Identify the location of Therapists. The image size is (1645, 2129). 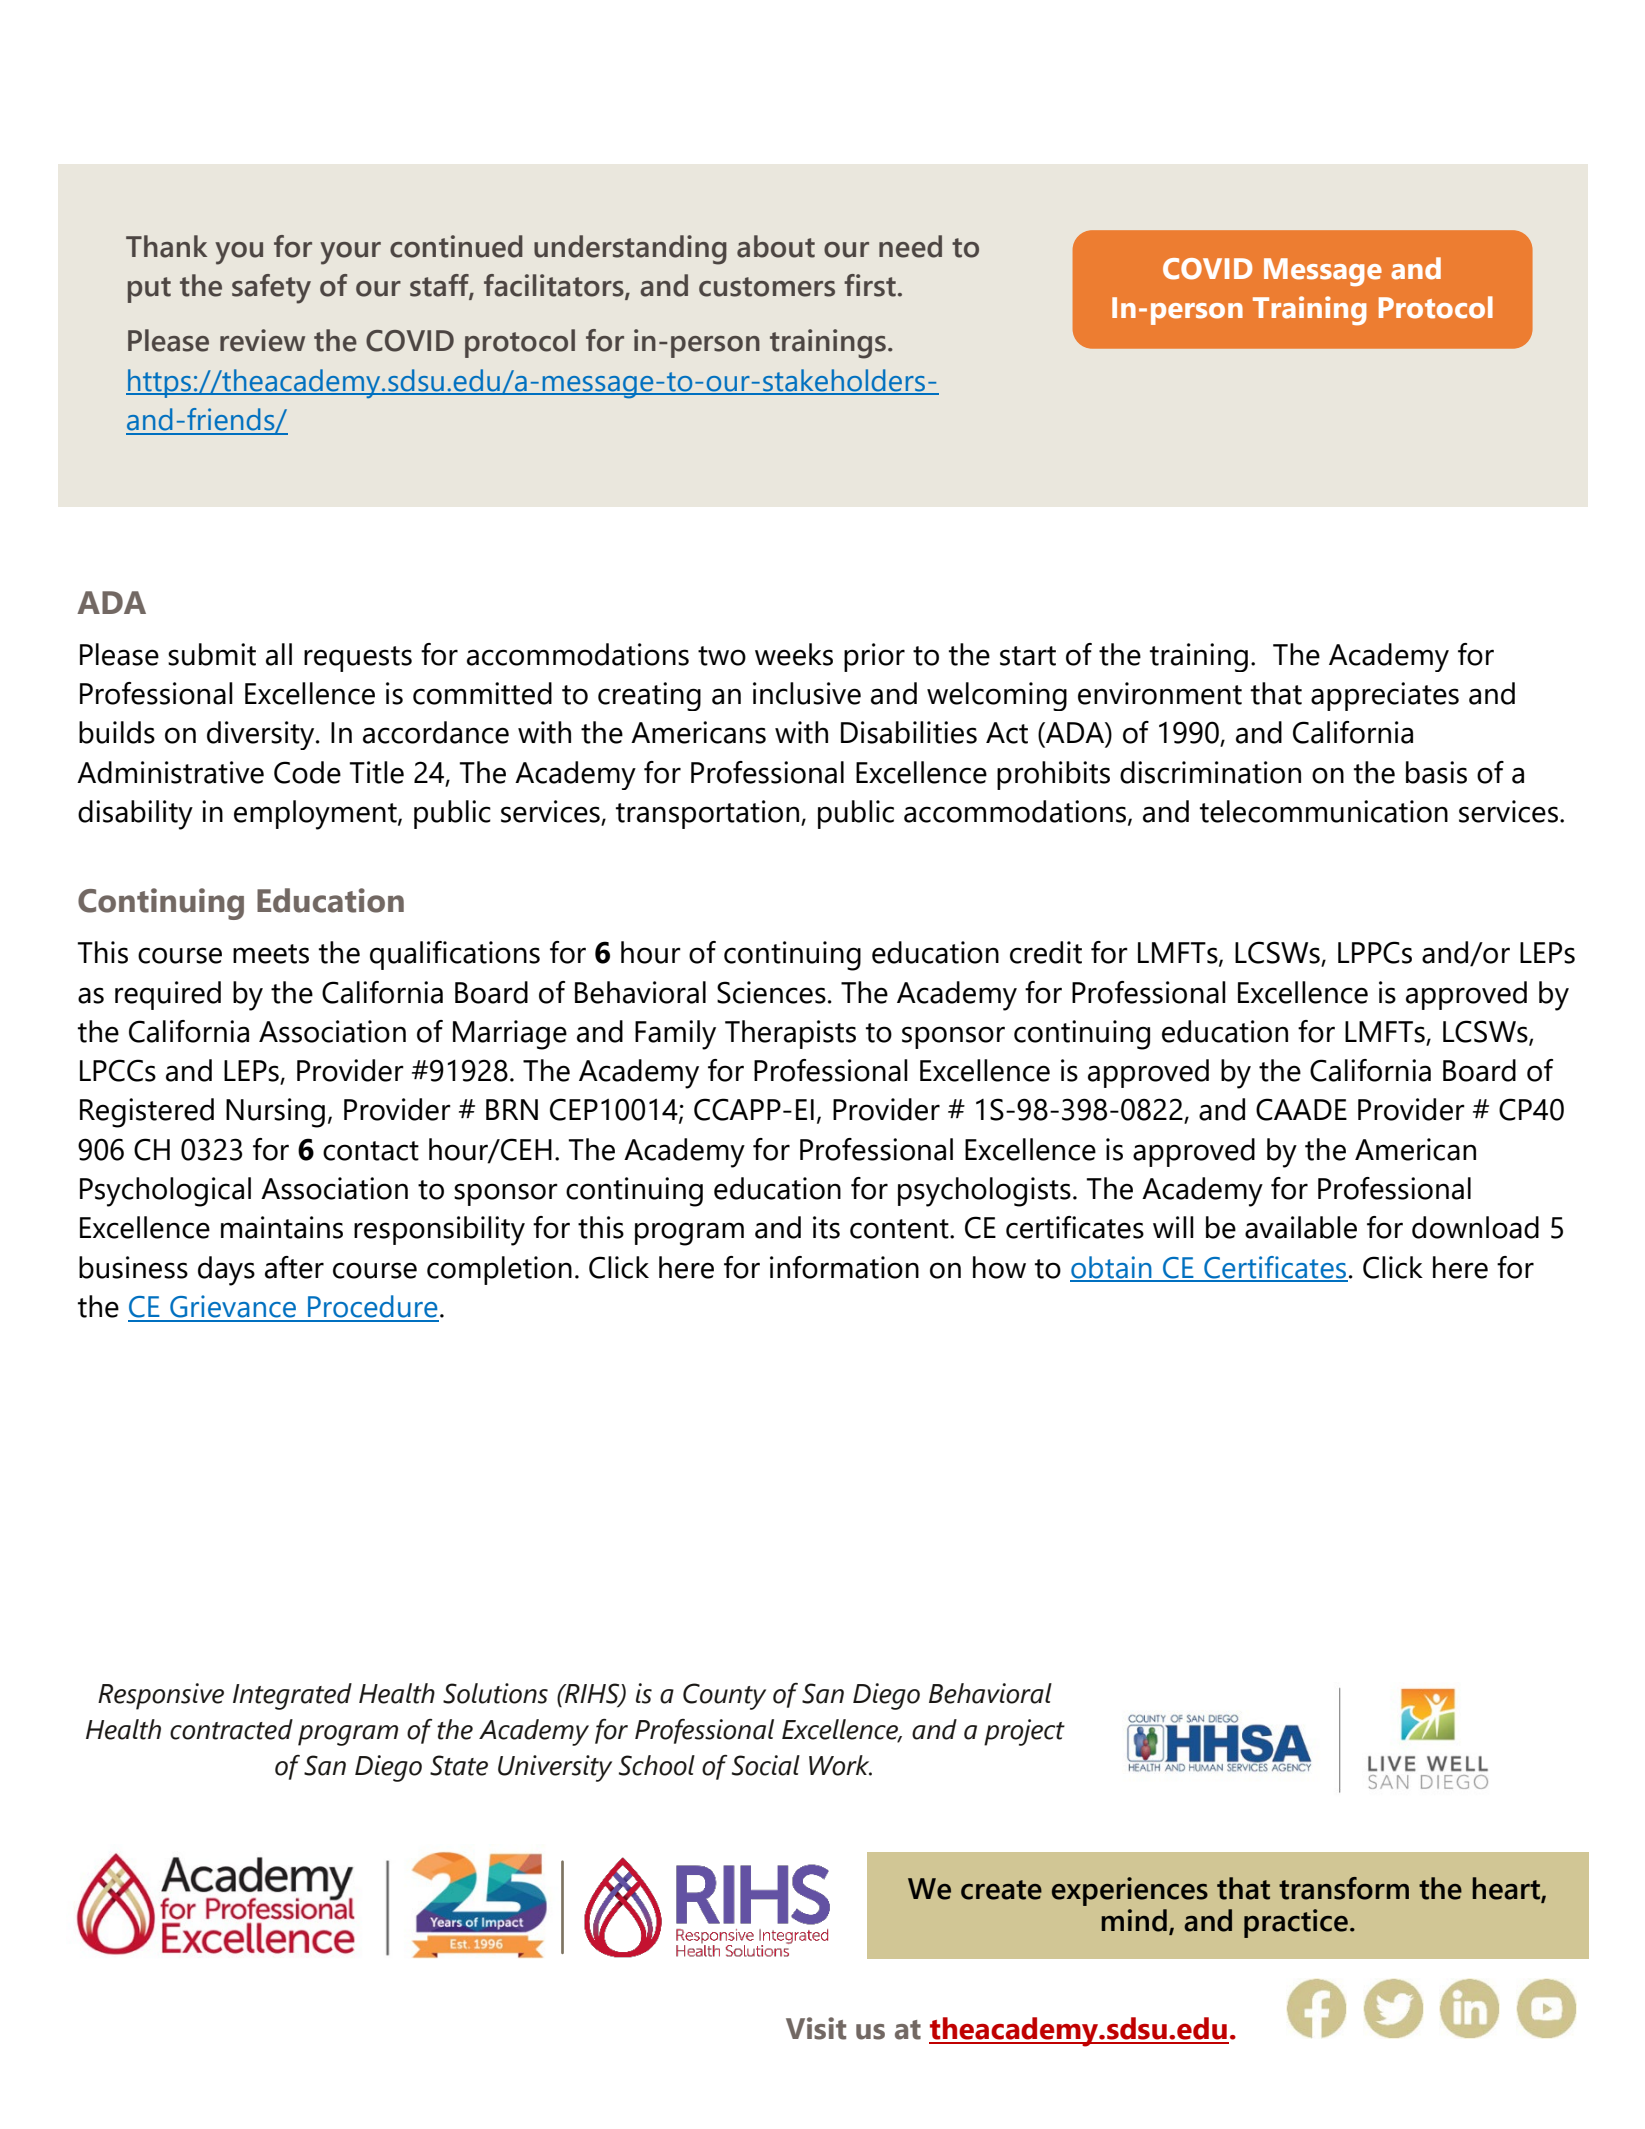
(790, 1034).
